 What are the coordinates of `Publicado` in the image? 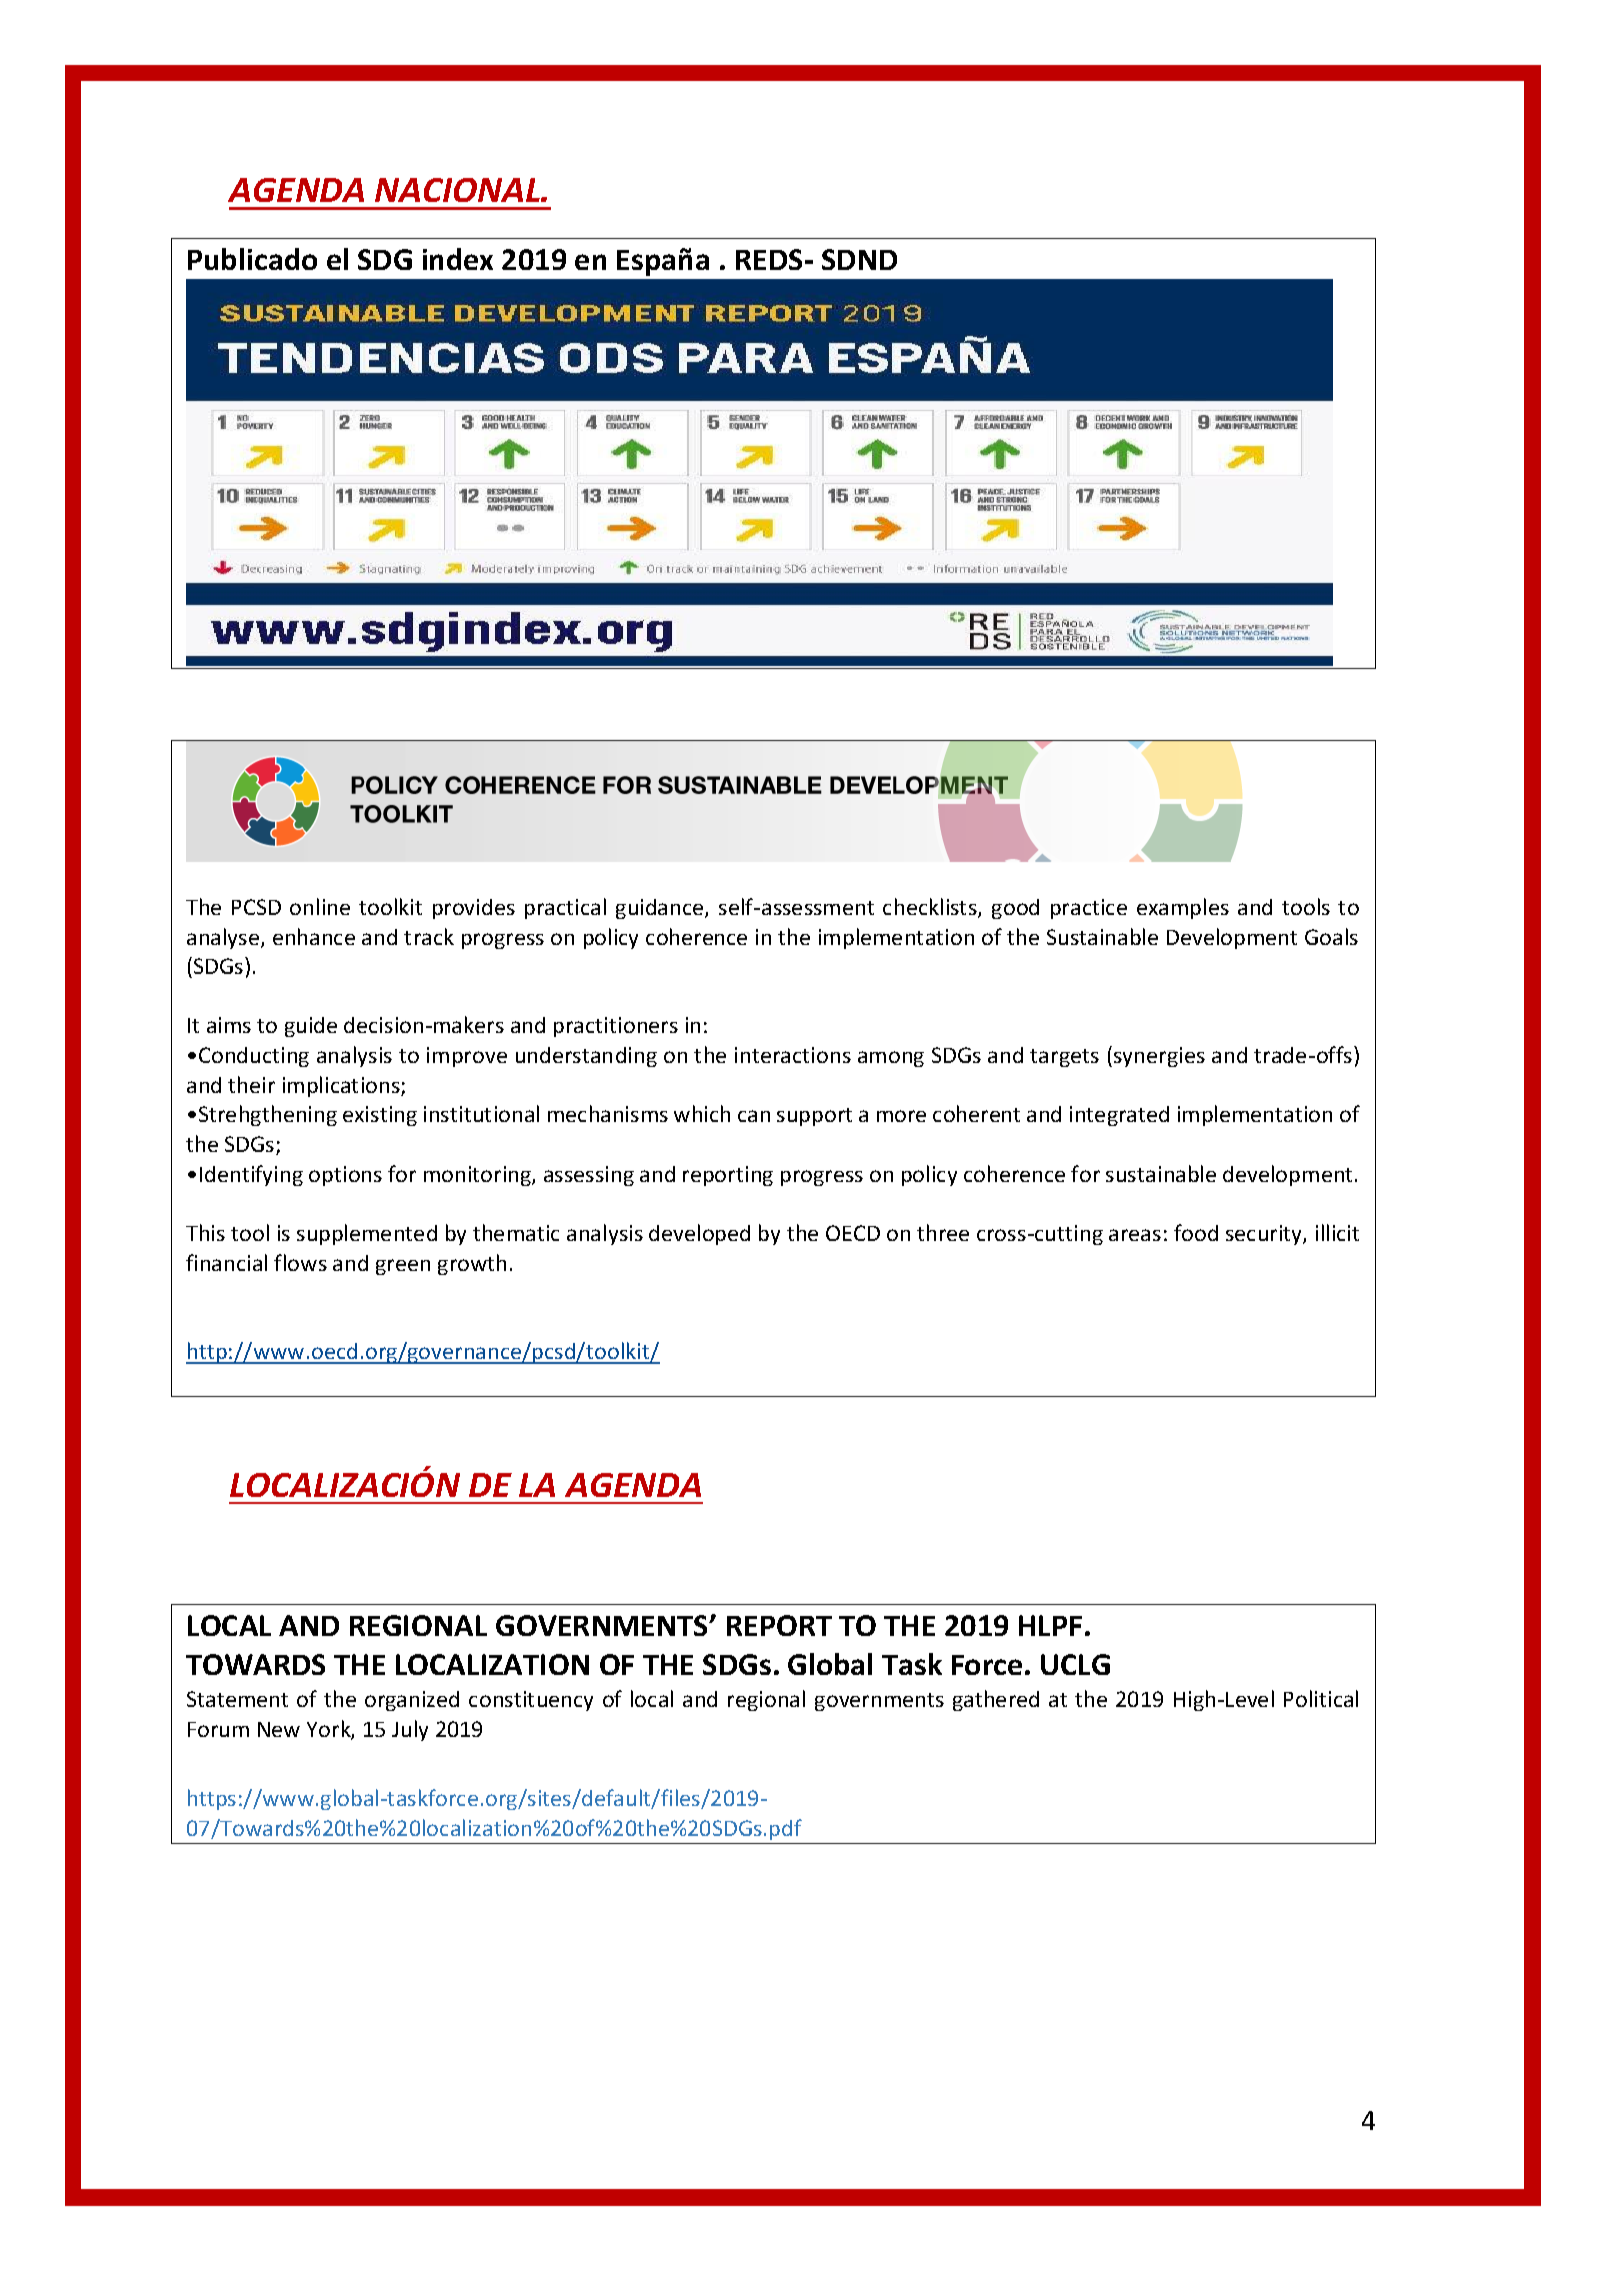 It's located at (252, 259).
